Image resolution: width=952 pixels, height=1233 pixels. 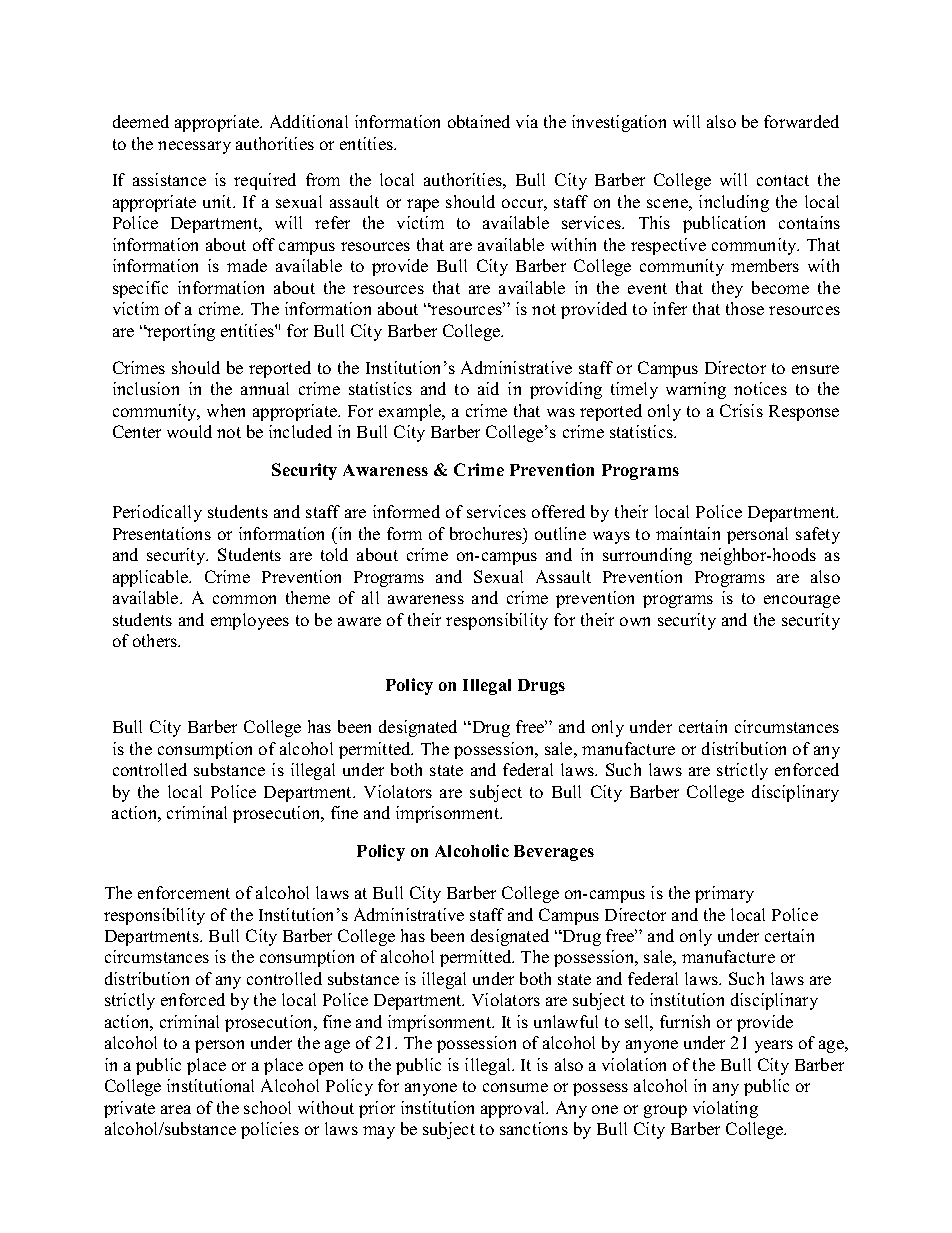 What do you see at coordinates (802, 601) in the page?
I see `encourage` at bounding box center [802, 601].
